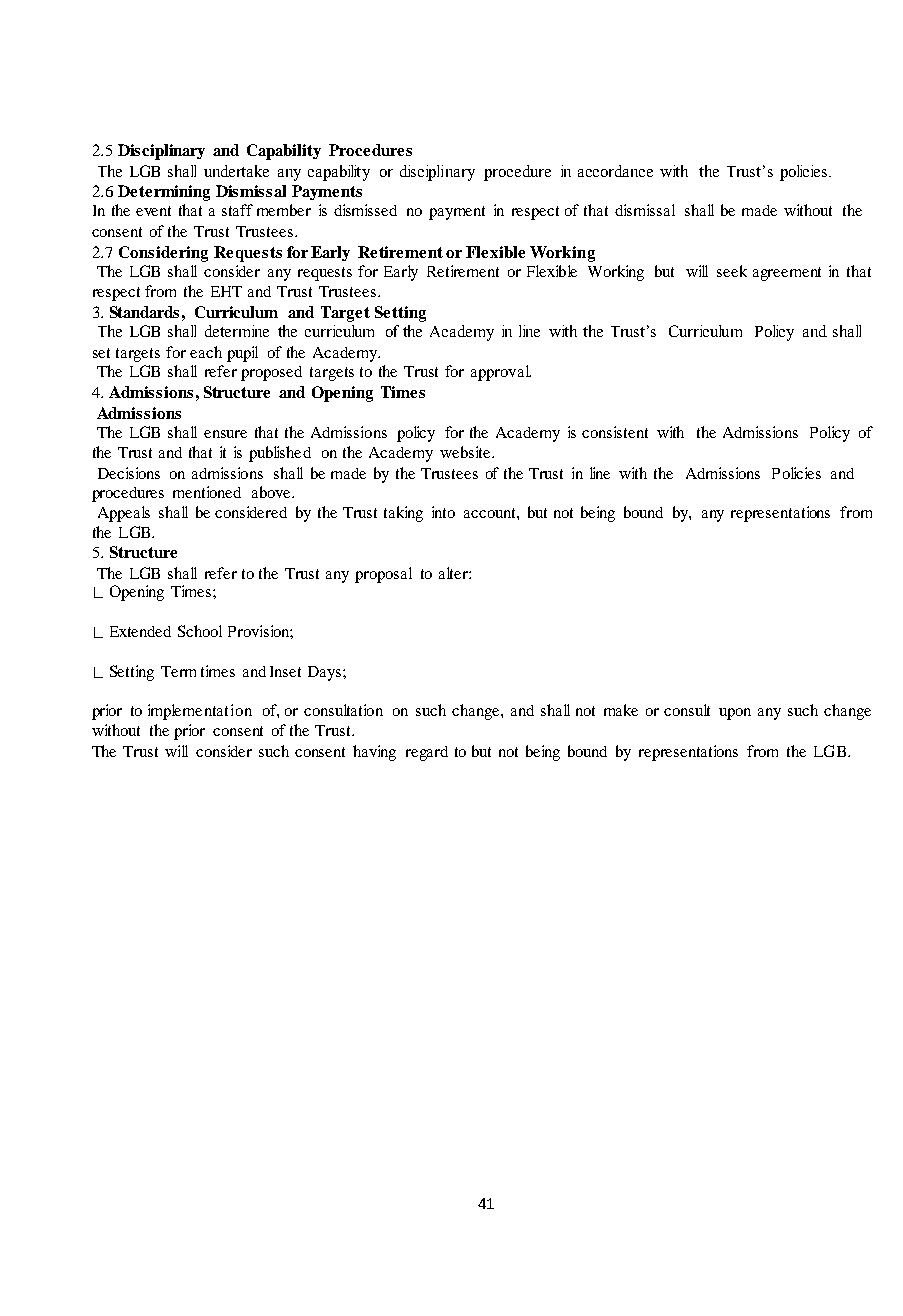 The image size is (903, 1316). What do you see at coordinates (735, 714) in the screenshot?
I see `upon` at bounding box center [735, 714].
